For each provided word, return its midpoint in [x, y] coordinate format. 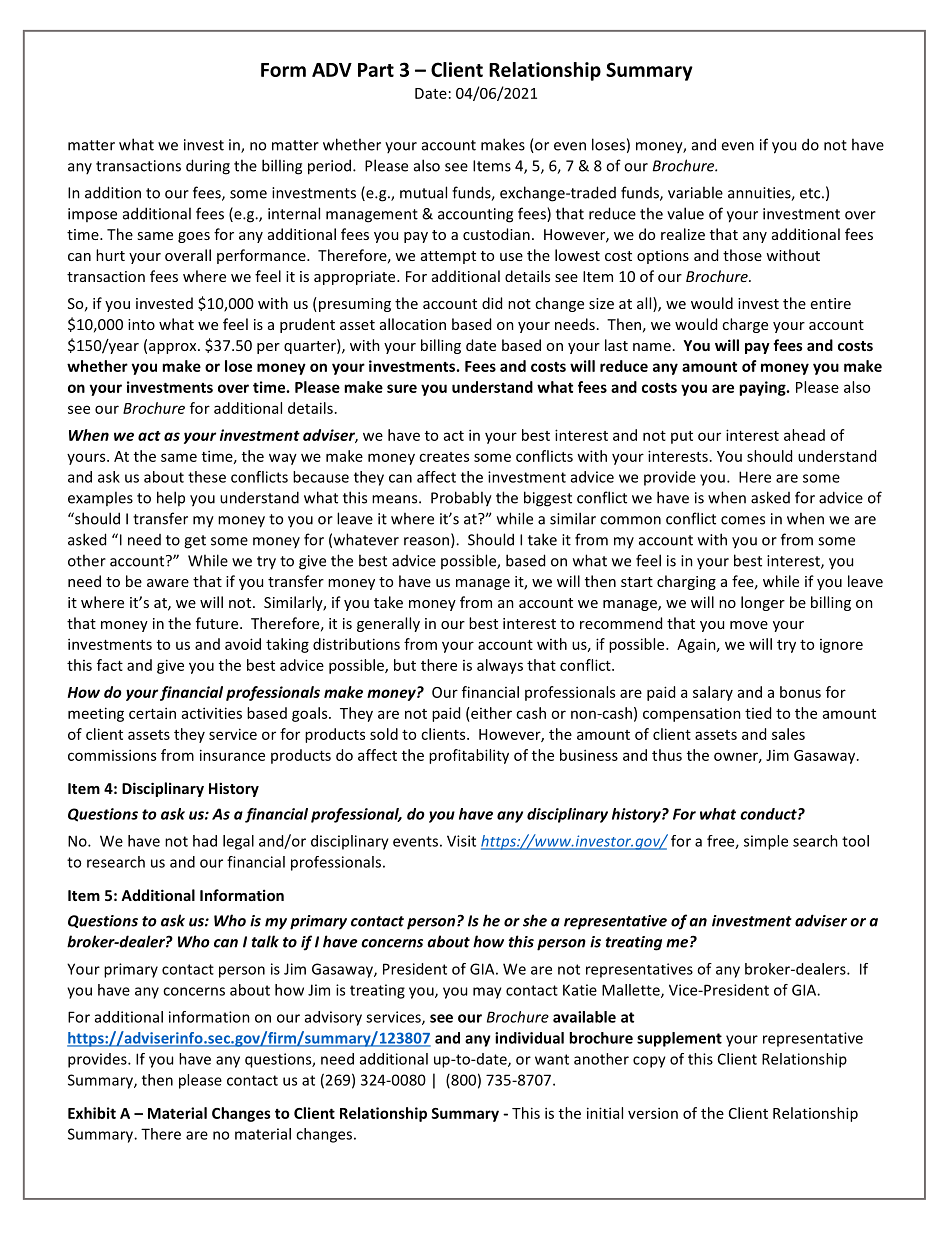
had [205, 841]
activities [212, 713]
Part [376, 70]
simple [766, 842]
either [490, 713]
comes [743, 520]
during [208, 167]
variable [695, 192]
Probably [461, 499]
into [141, 324]
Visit [461, 841]
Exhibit [92, 1113]
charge [745, 325]
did [492, 303]
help [171, 498]
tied [758, 713]
